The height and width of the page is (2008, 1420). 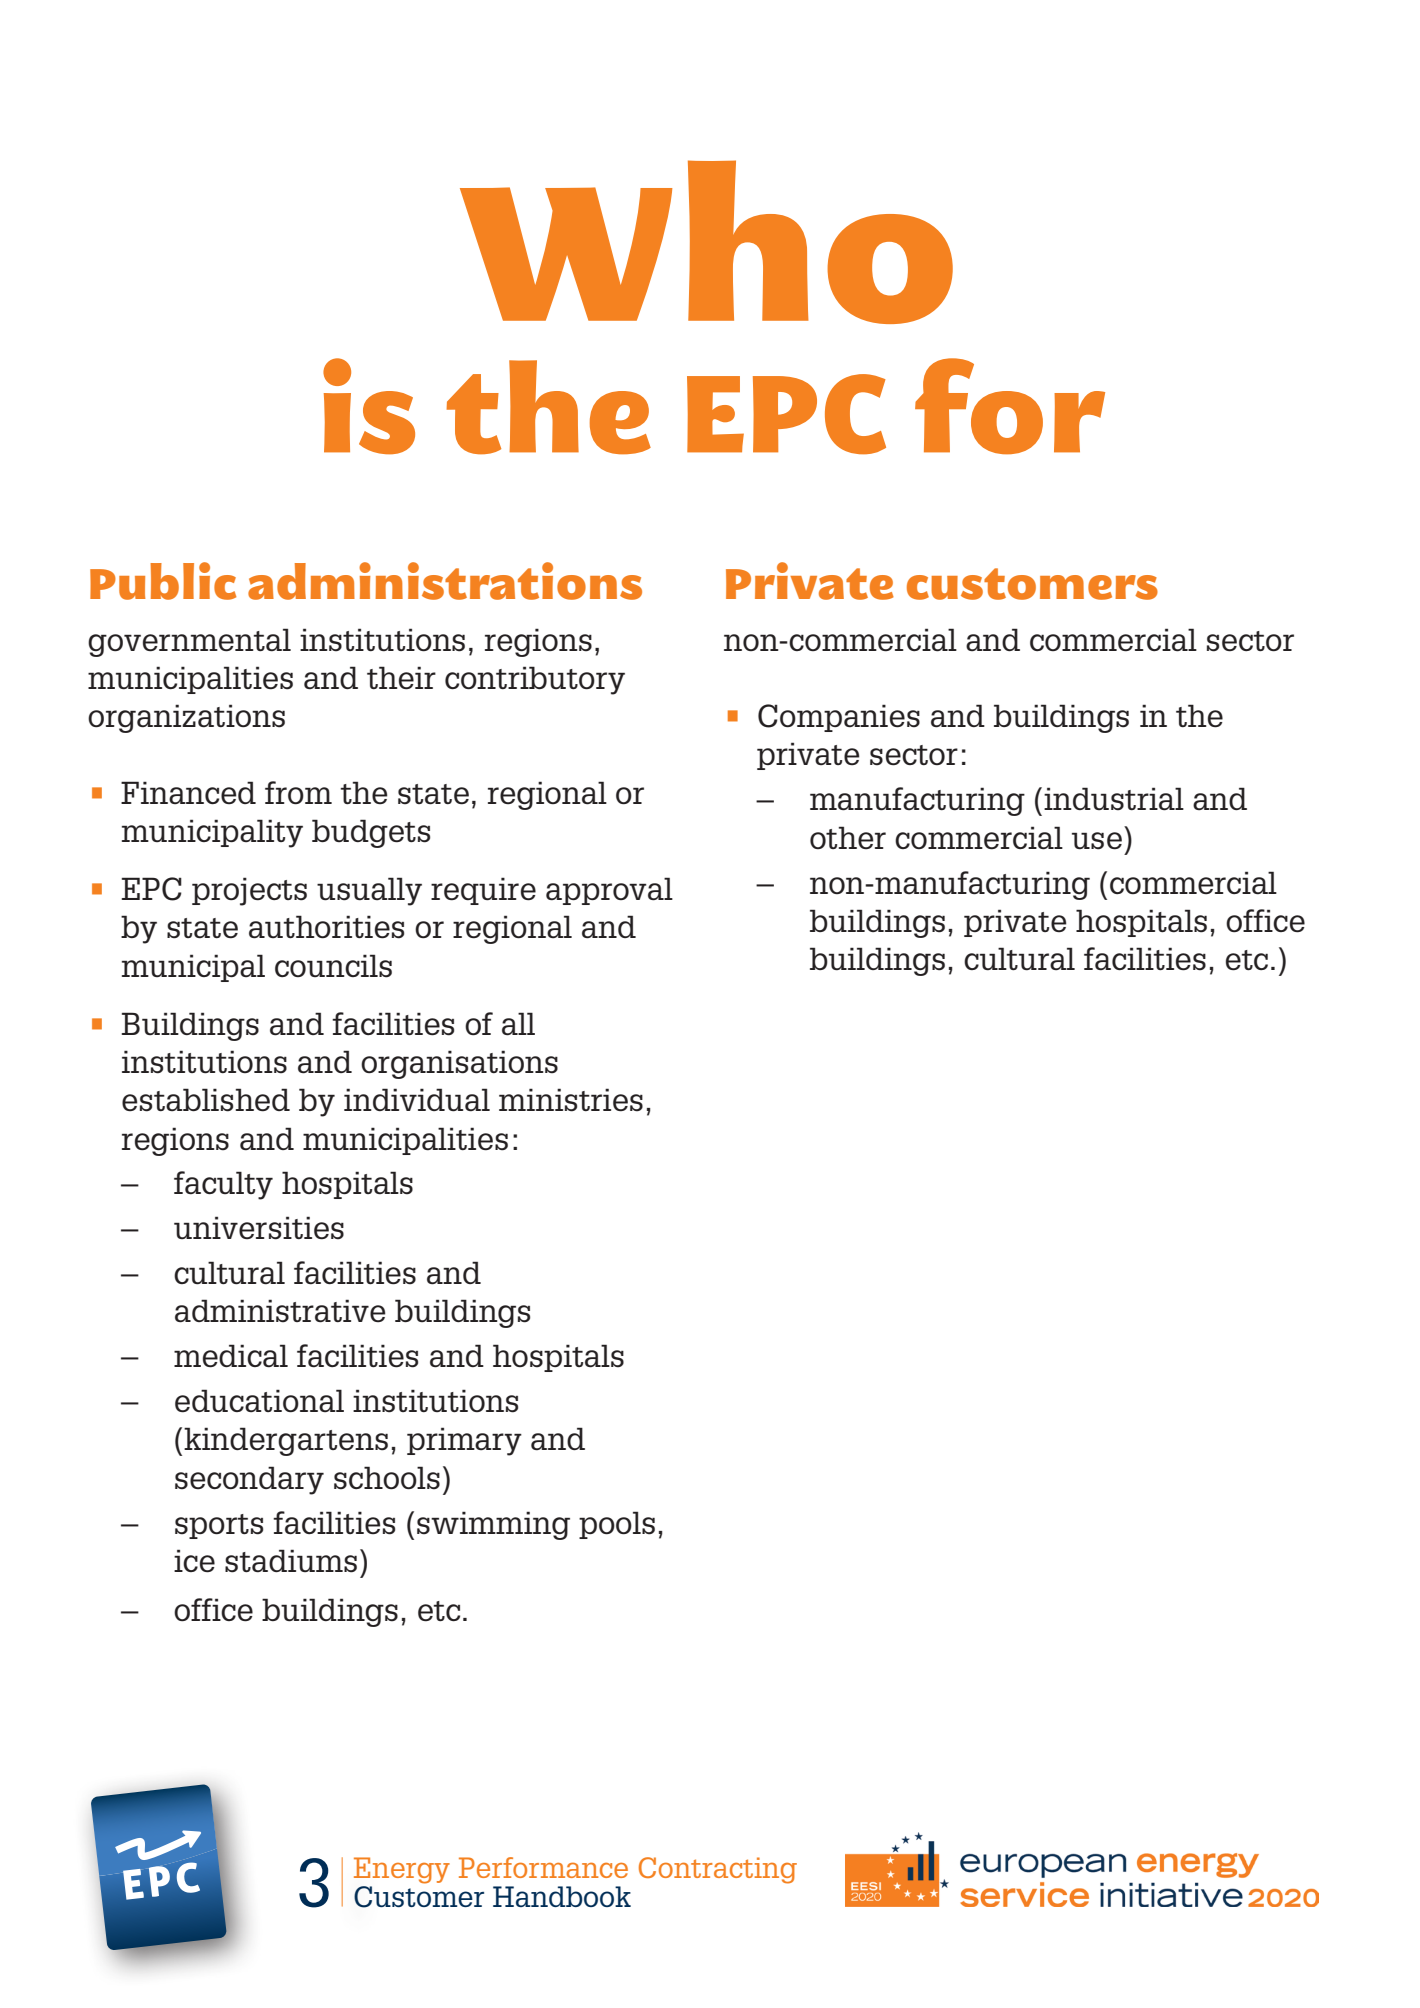 What do you see at coordinates (609, 891) in the page?
I see `approval` at bounding box center [609, 891].
